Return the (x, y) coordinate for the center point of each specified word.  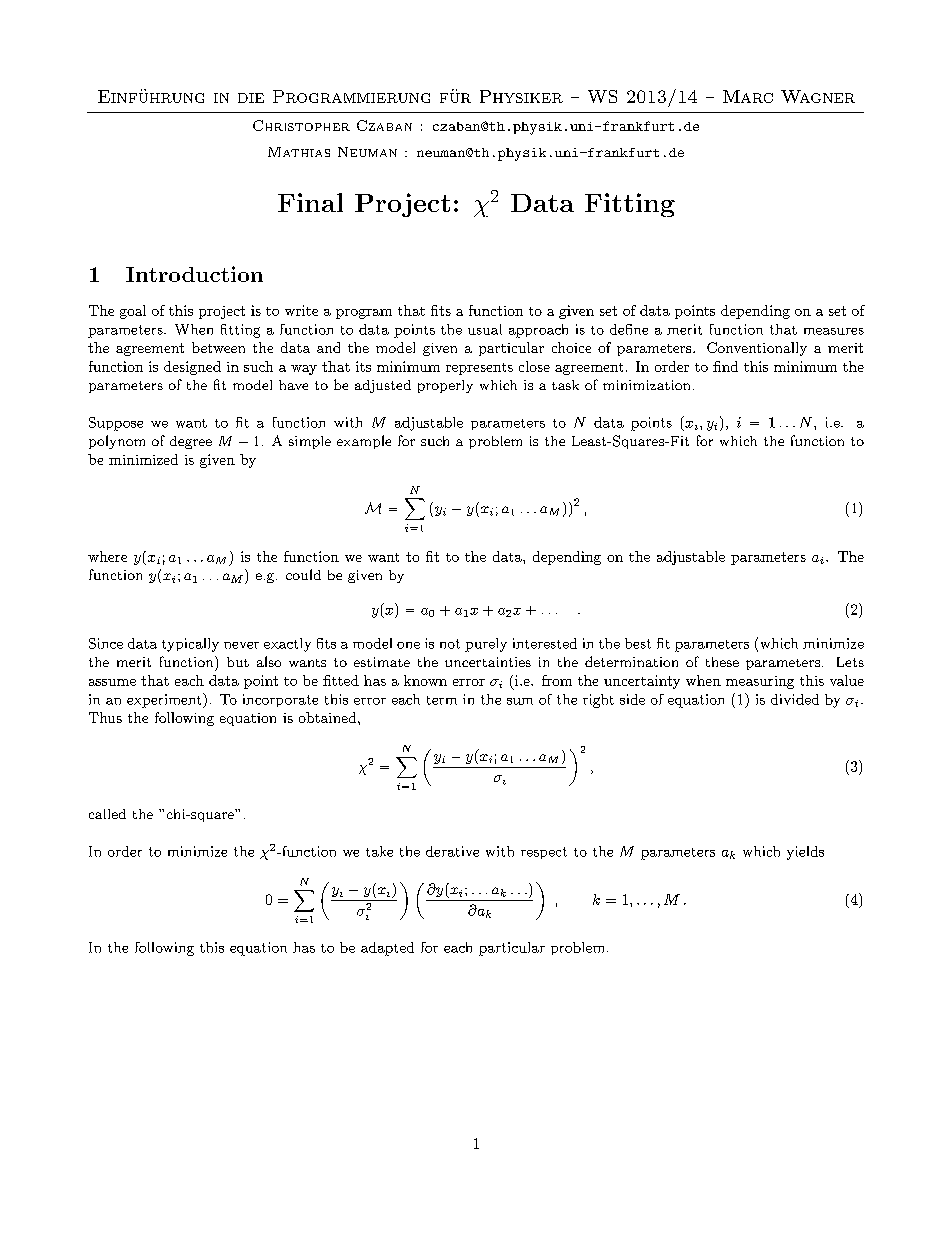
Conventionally (757, 349)
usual (485, 329)
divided (795, 699)
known (425, 680)
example (364, 442)
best (638, 643)
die (251, 98)
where (107, 556)
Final (310, 202)
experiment (165, 700)
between (218, 347)
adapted (387, 949)
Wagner (818, 96)
